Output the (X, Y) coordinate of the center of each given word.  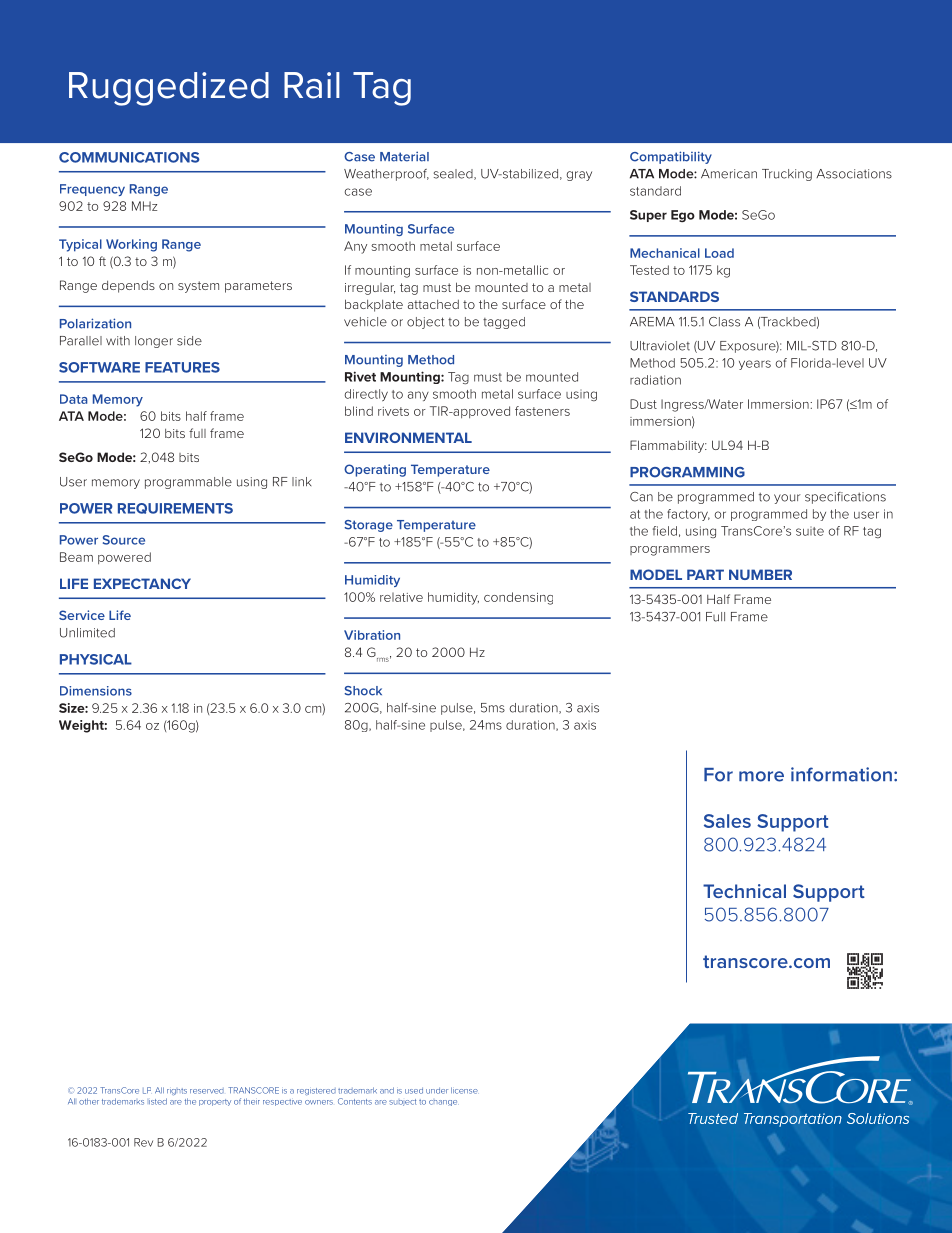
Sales (727, 821)
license (464, 1090)
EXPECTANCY (142, 583)
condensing (518, 598)
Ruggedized (169, 89)
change (443, 1103)
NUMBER (760, 574)
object (425, 323)
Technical (744, 891)
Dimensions (96, 691)
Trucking (787, 175)
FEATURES (182, 367)
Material (404, 156)
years (755, 365)
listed (158, 1101)
